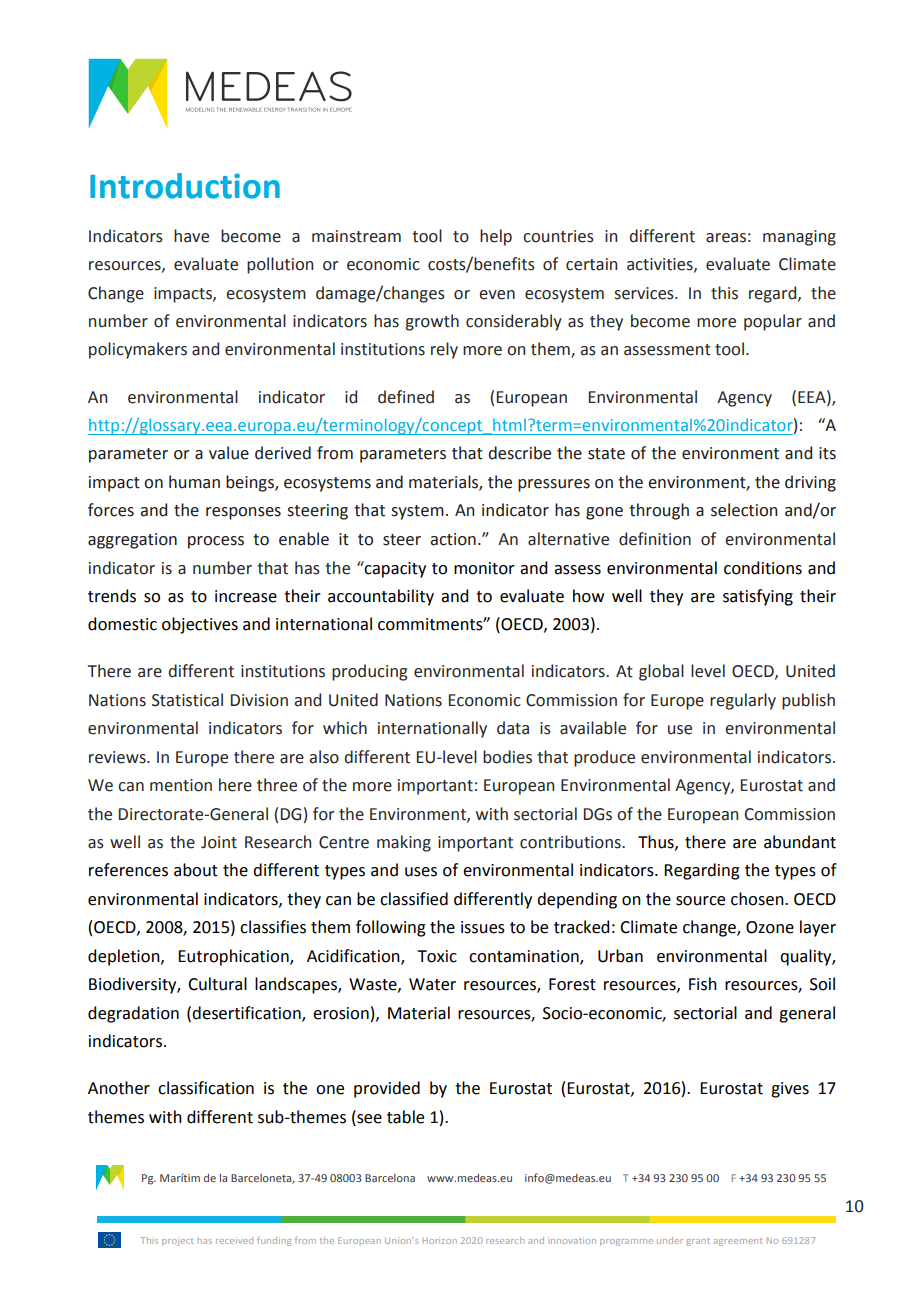 The image size is (924, 1308). What do you see at coordinates (387, 1089) in the screenshot?
I see `provided` at bounding box center [387, 1089].
